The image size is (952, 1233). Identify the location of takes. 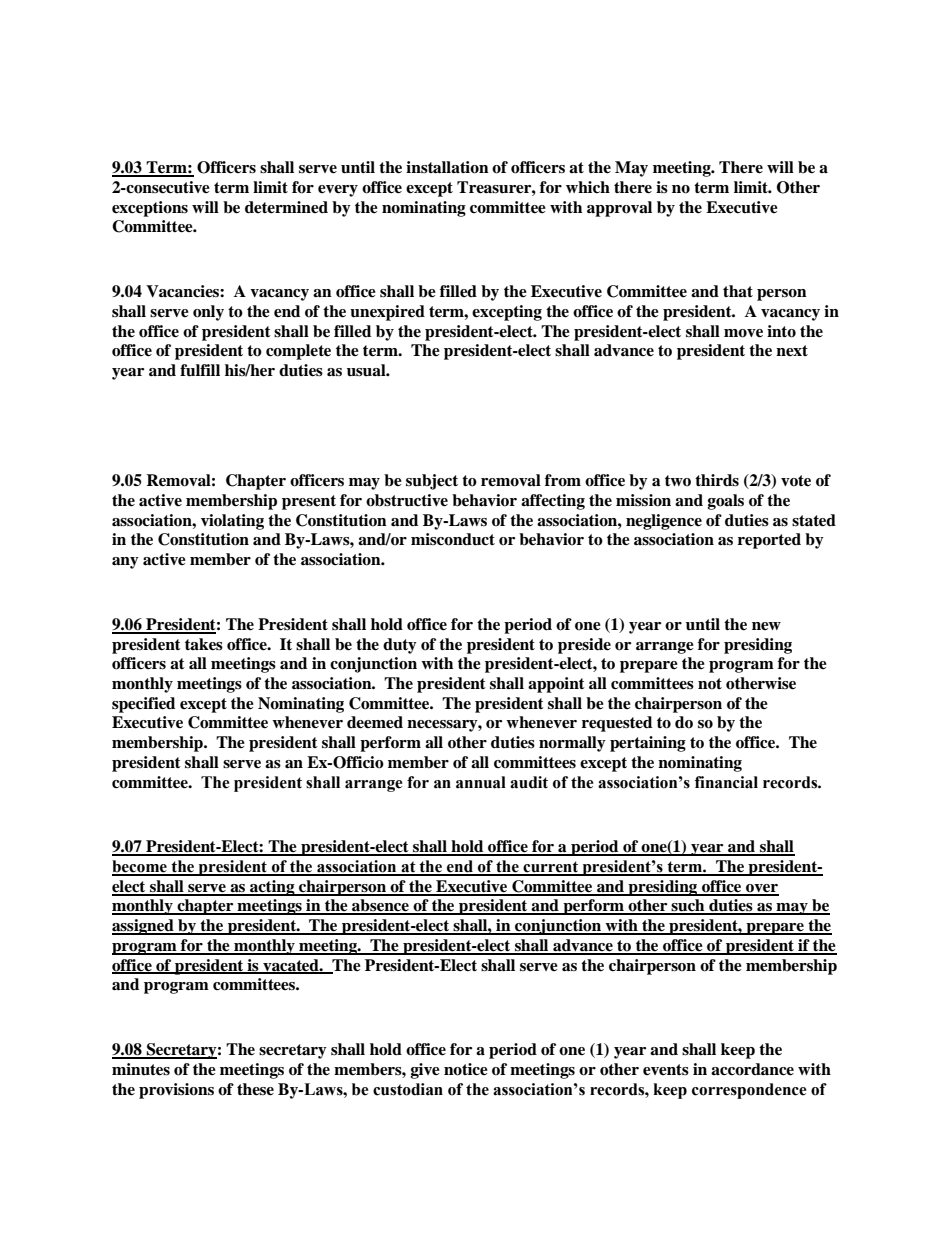
(204, 644).
